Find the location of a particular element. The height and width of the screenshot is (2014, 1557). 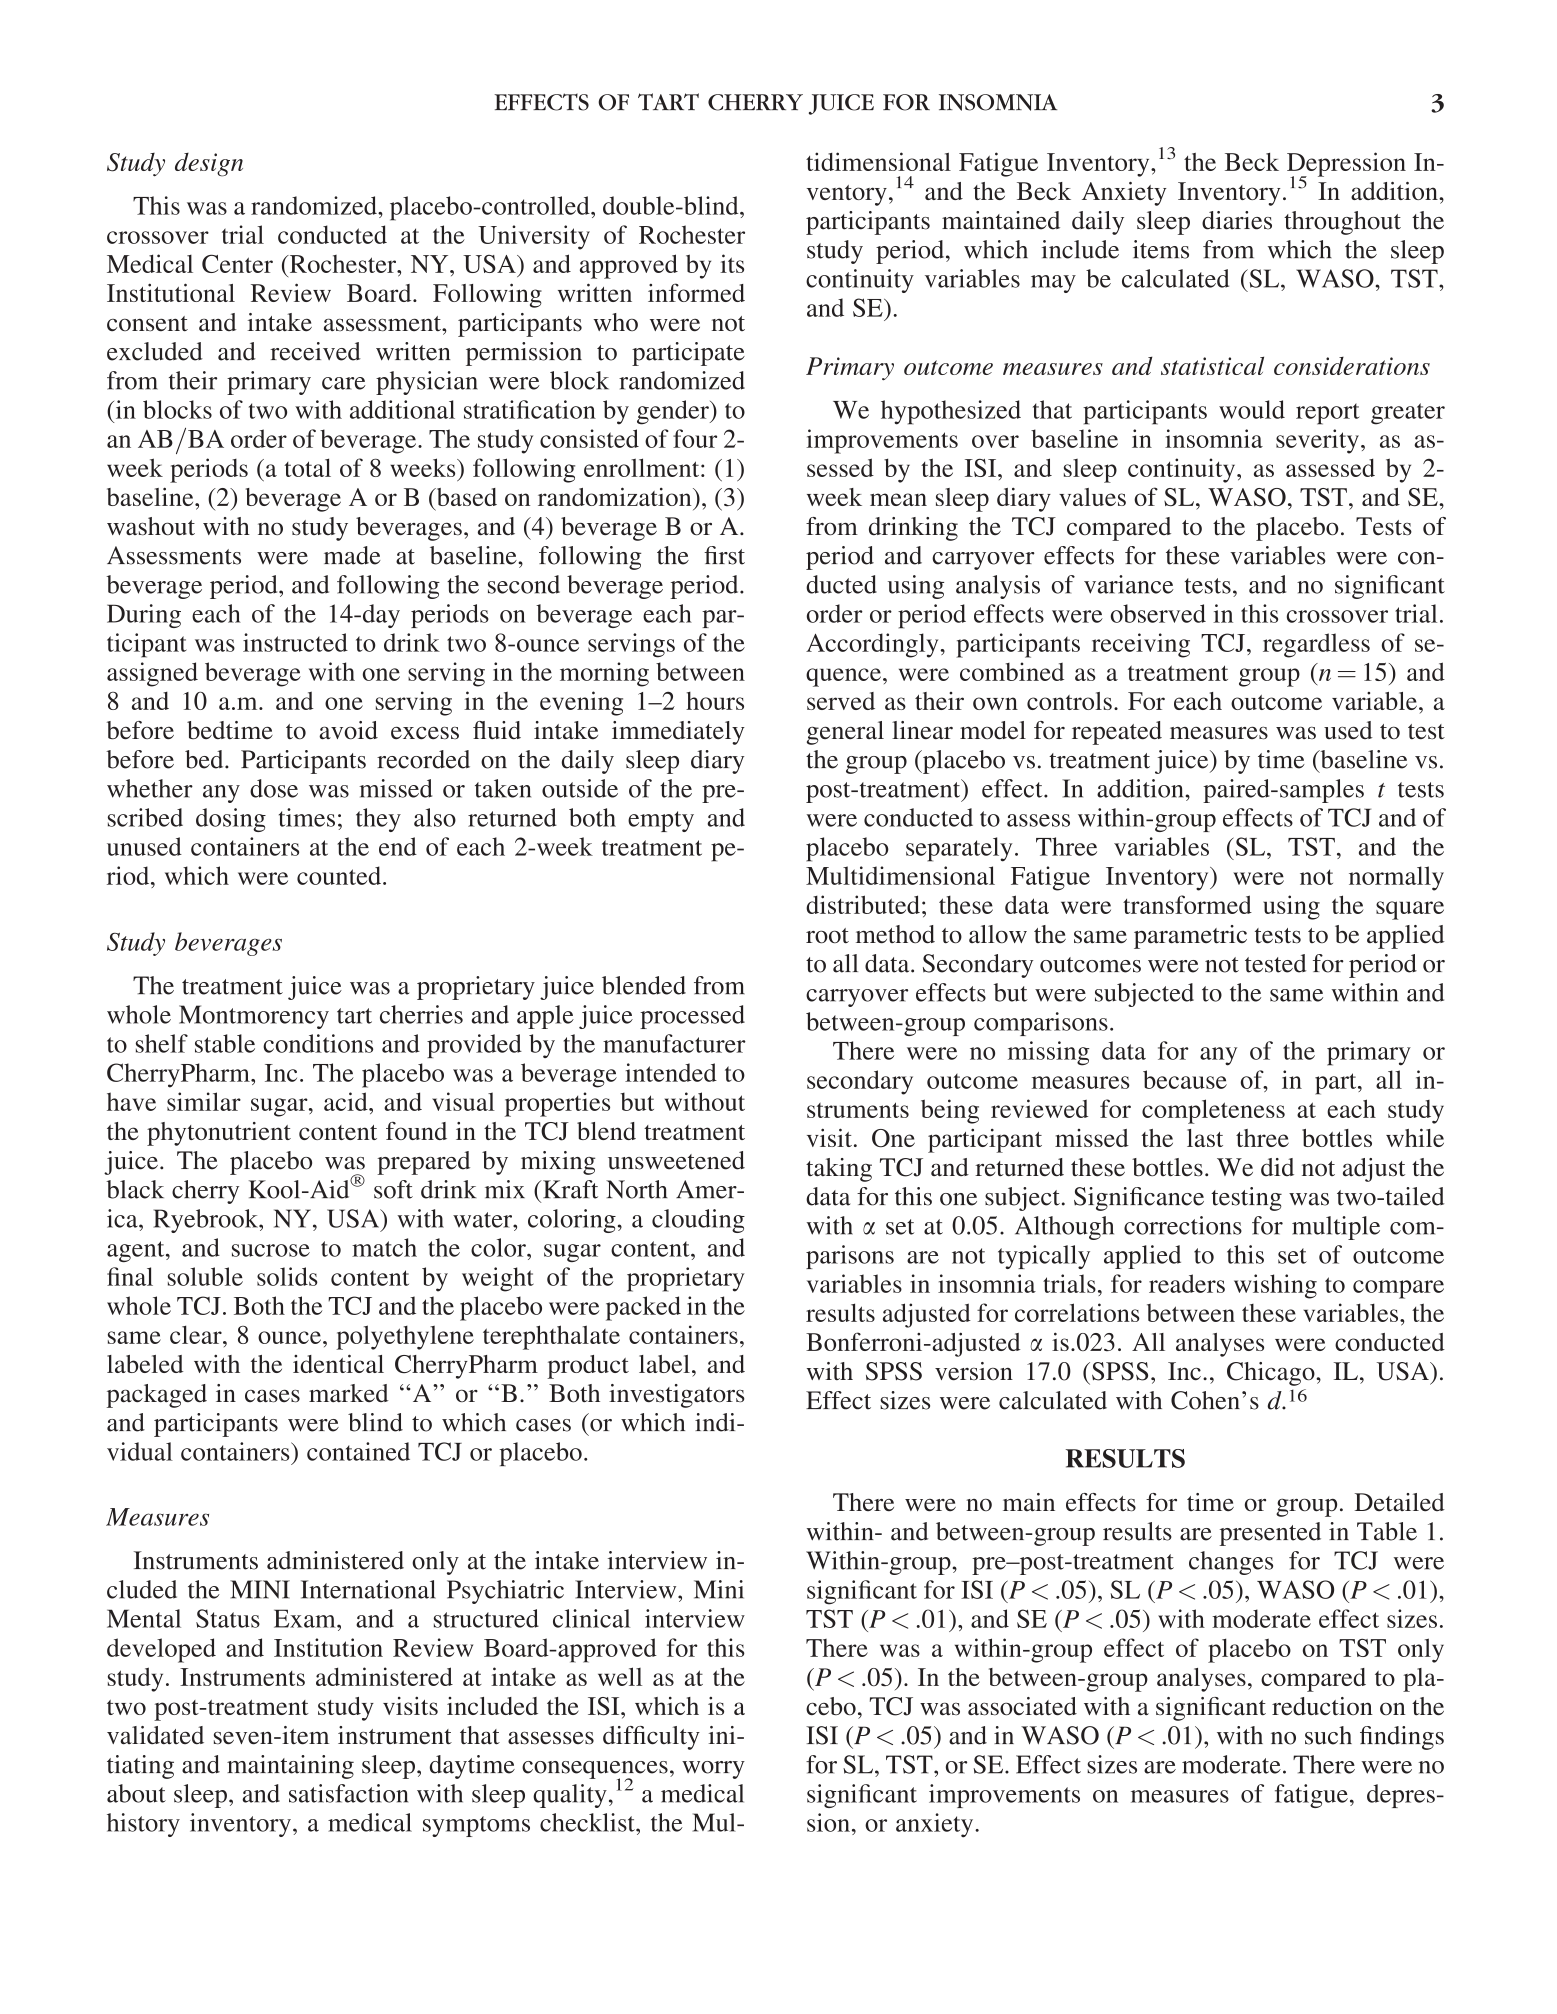

satisfaction is located at coordinates (348, 1793).
